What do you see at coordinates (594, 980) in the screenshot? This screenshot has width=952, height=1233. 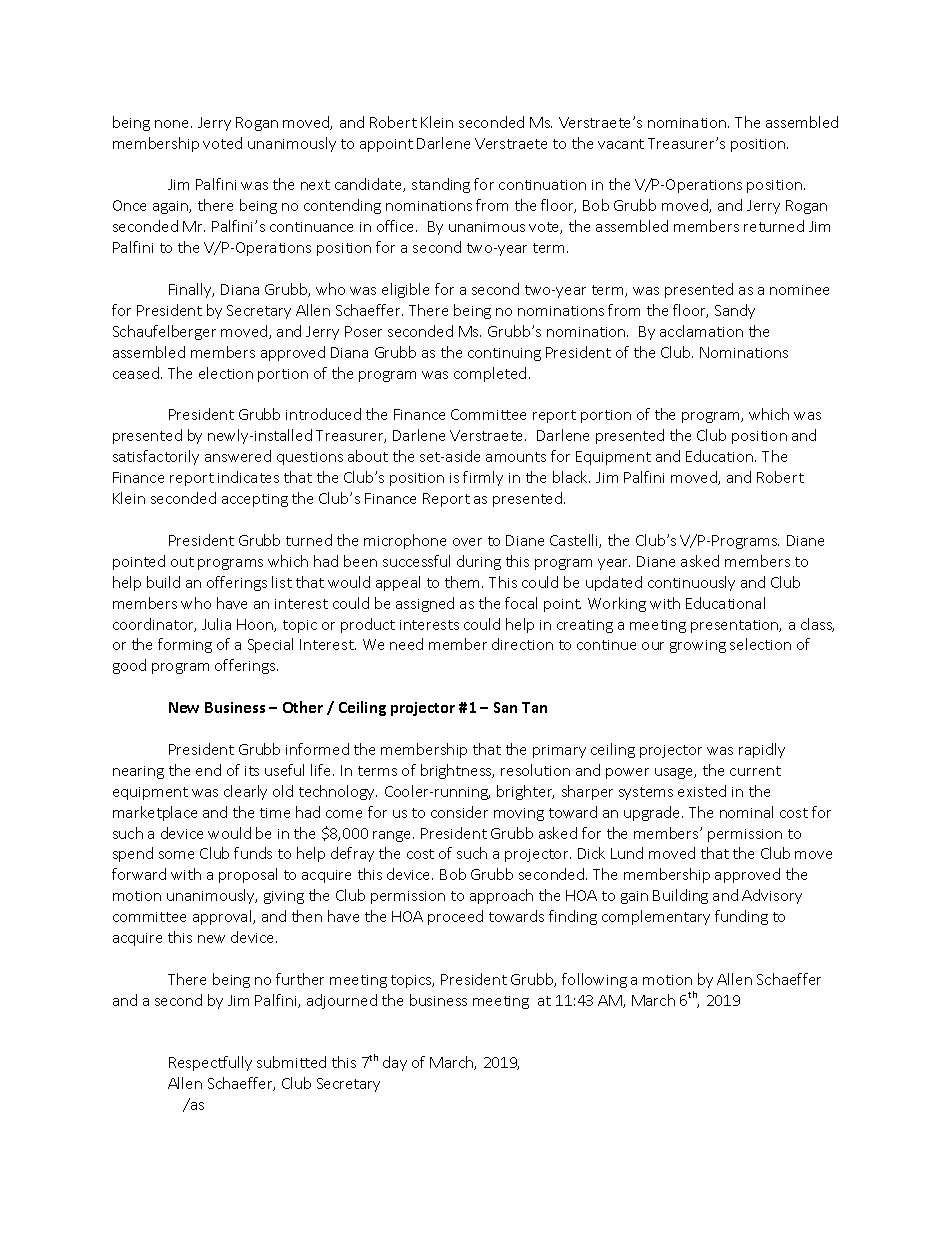 I see `following` at bounding box center [594, 980].
